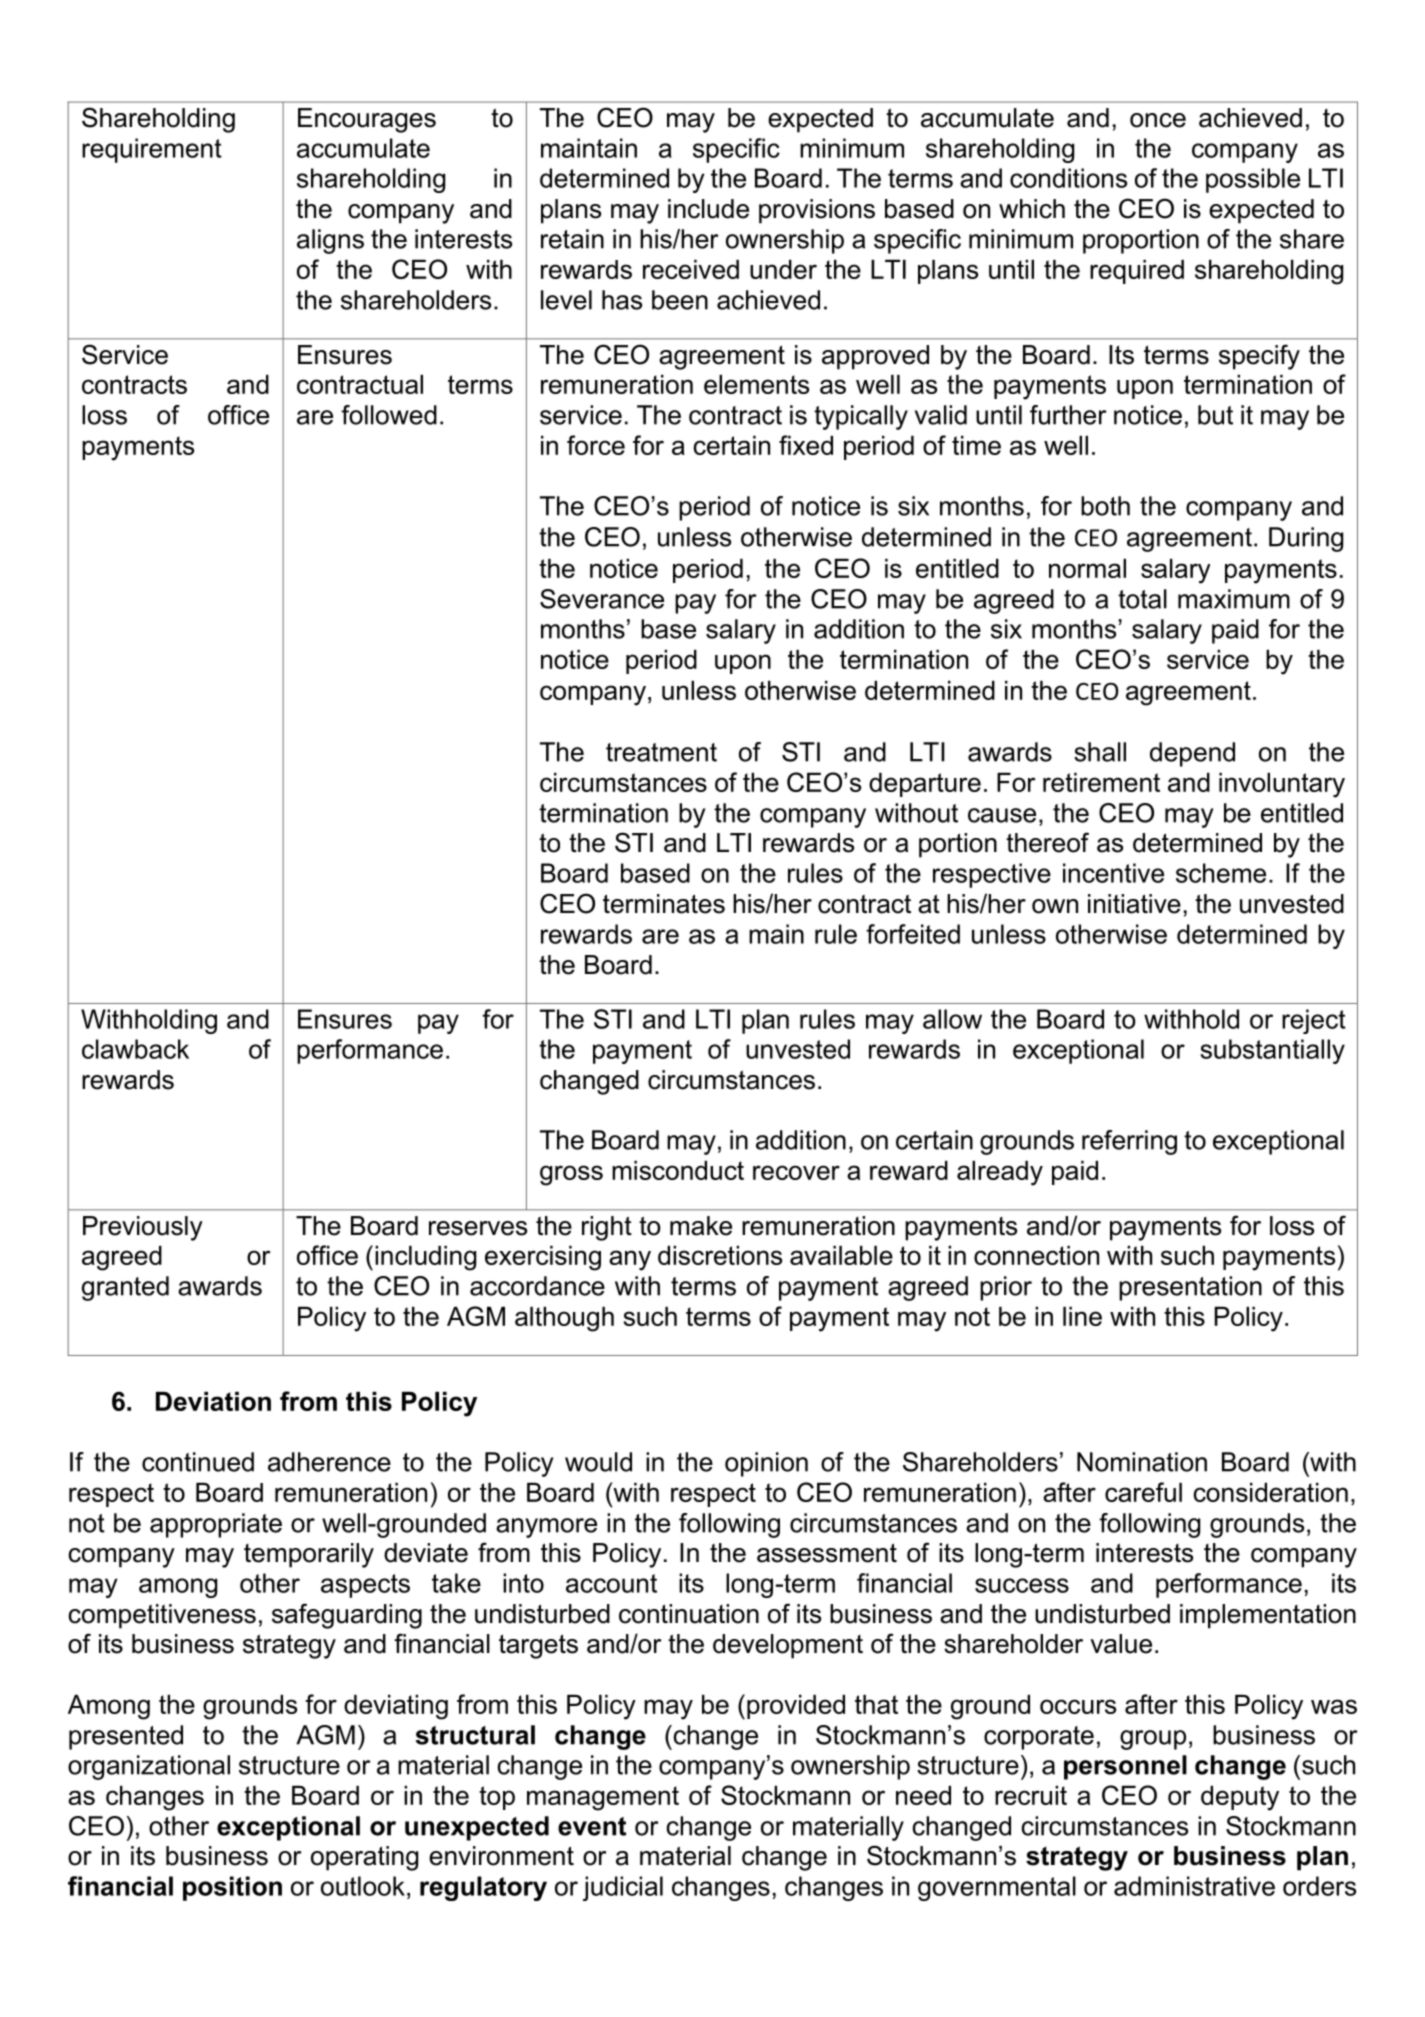 The image size is (1425, 2017). Describe the element at coordinates (143, 1228) in the screenshot. I see `Previously` at that location.
